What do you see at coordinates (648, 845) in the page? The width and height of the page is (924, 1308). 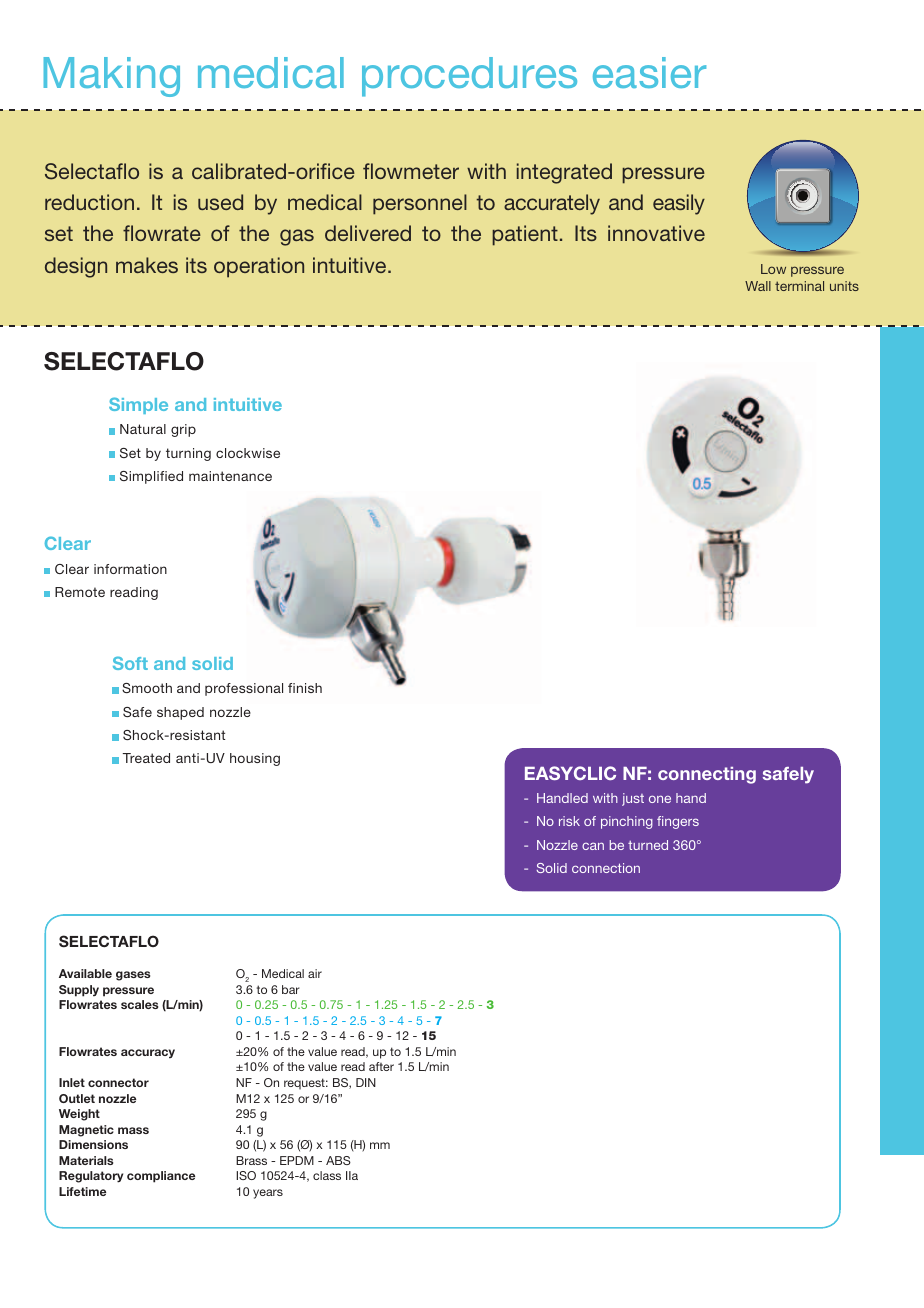 I see `turned` at bounding box center [648, 845].
